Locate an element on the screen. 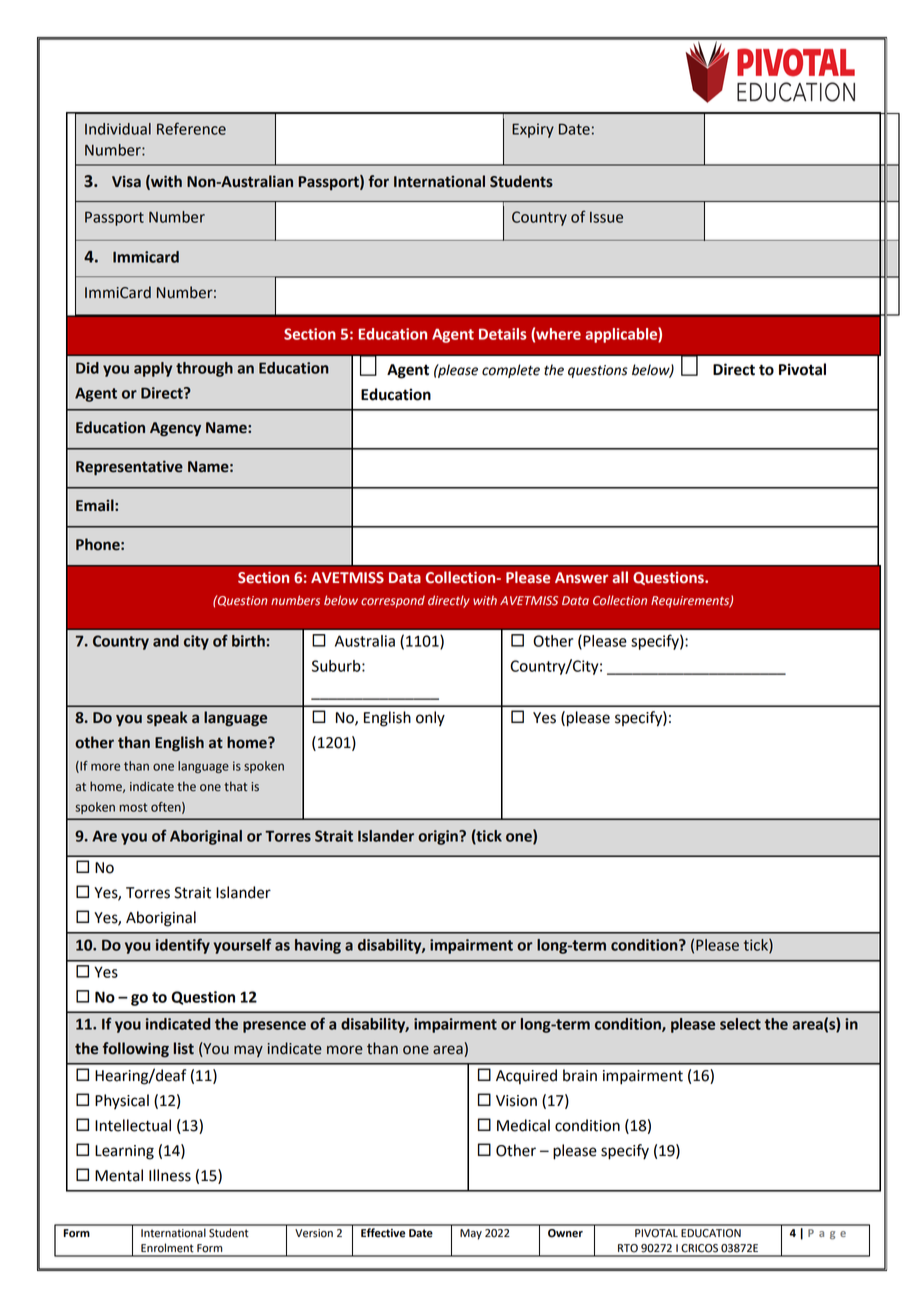  Illness is located at coordinates (170, 1175).
